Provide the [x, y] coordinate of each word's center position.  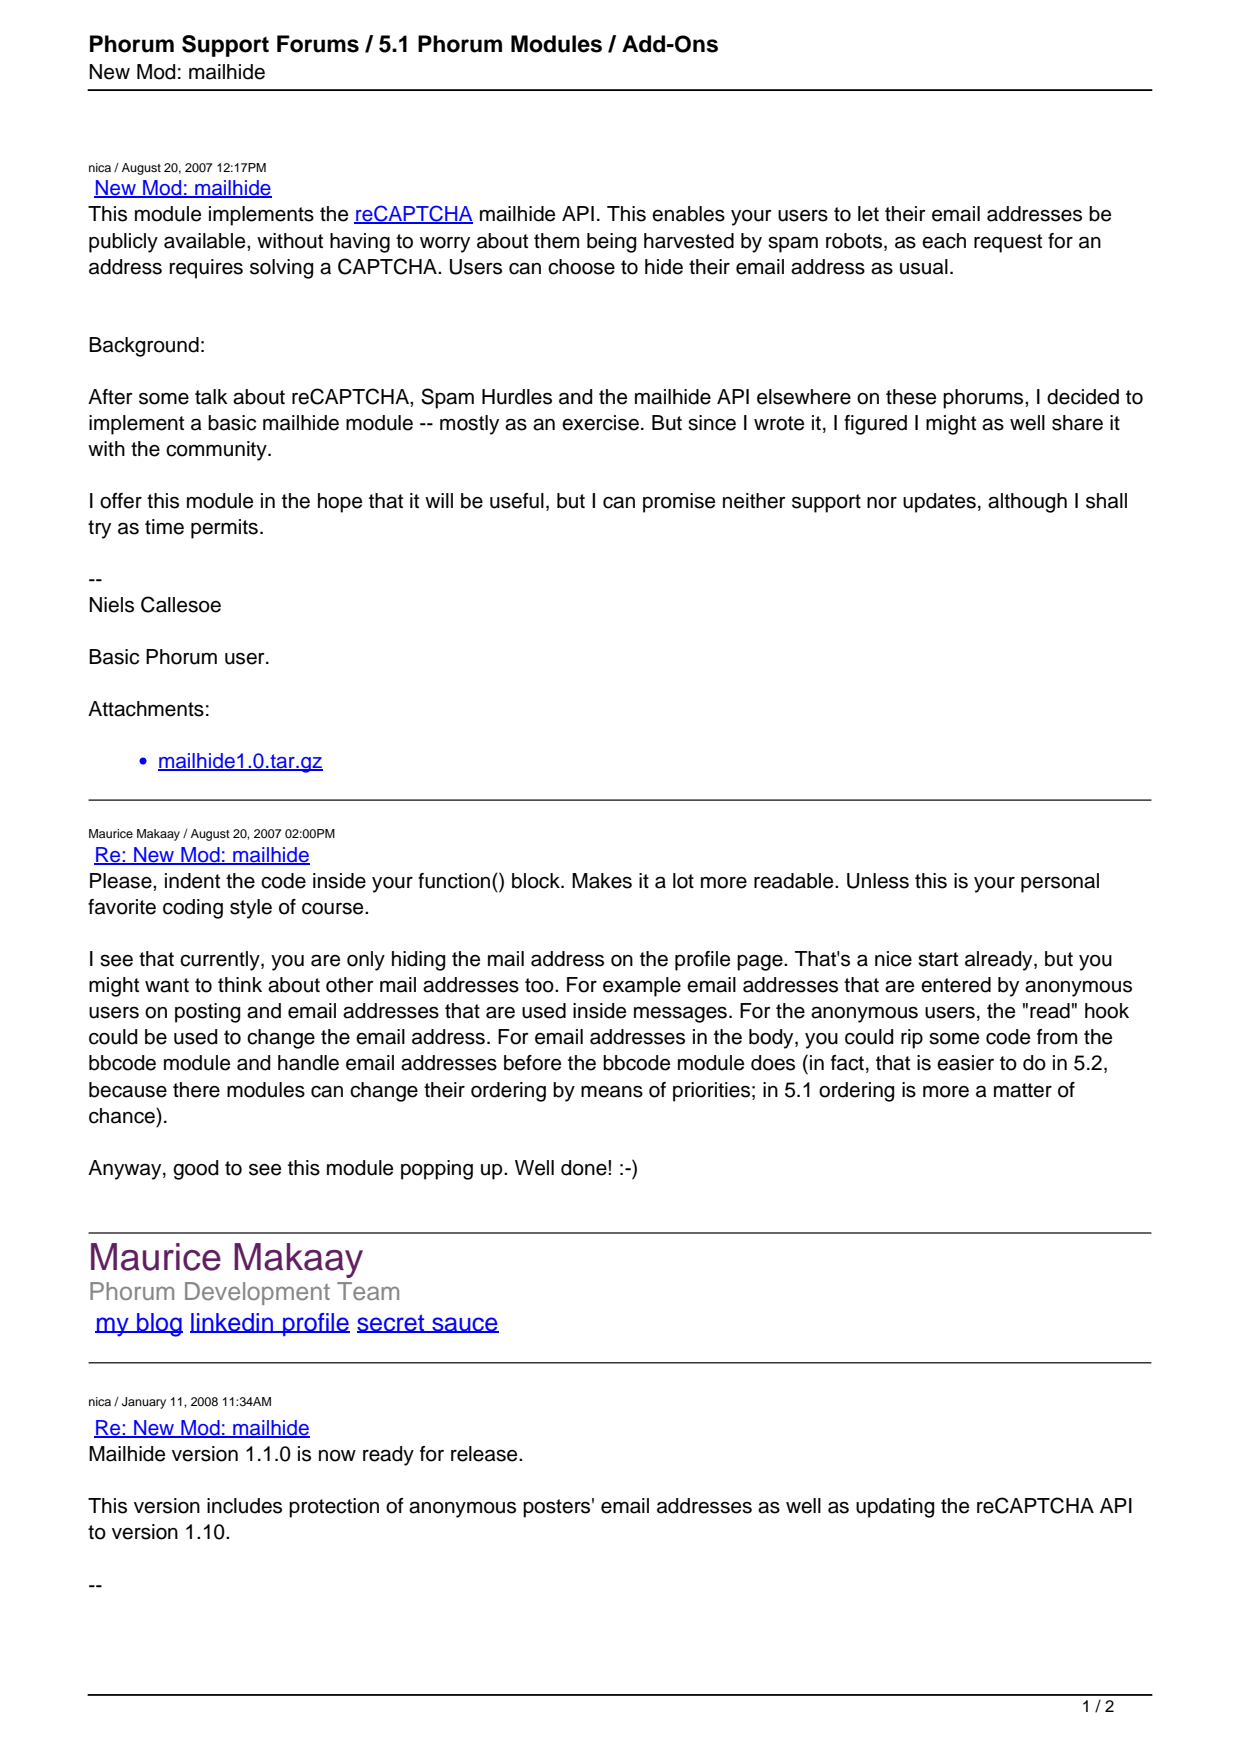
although [1027, 503]
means [612, 1091]
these [911, 397]
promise [679, 503]
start [938, 959]
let [868, 214]
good [195, 1170]
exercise [600, 423]
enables [688, 214]
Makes [602, 881]
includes [244, 1506]
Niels [111, 605]
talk [211, 397]
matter [1023, 1090]
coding [193, 909]
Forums [318, 44]
